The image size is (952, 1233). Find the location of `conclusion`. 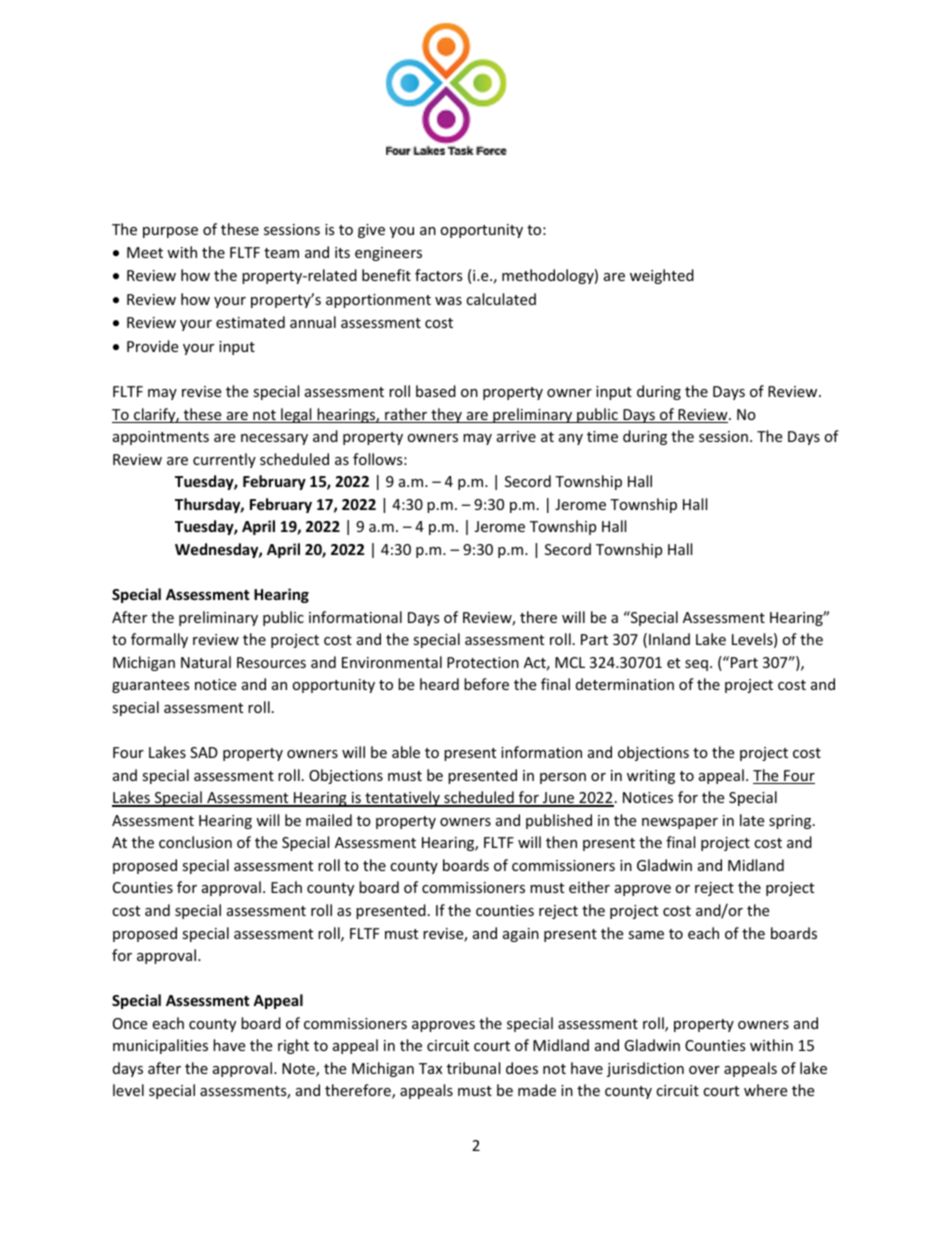

conclusion is located at coordinates (195, 842).
